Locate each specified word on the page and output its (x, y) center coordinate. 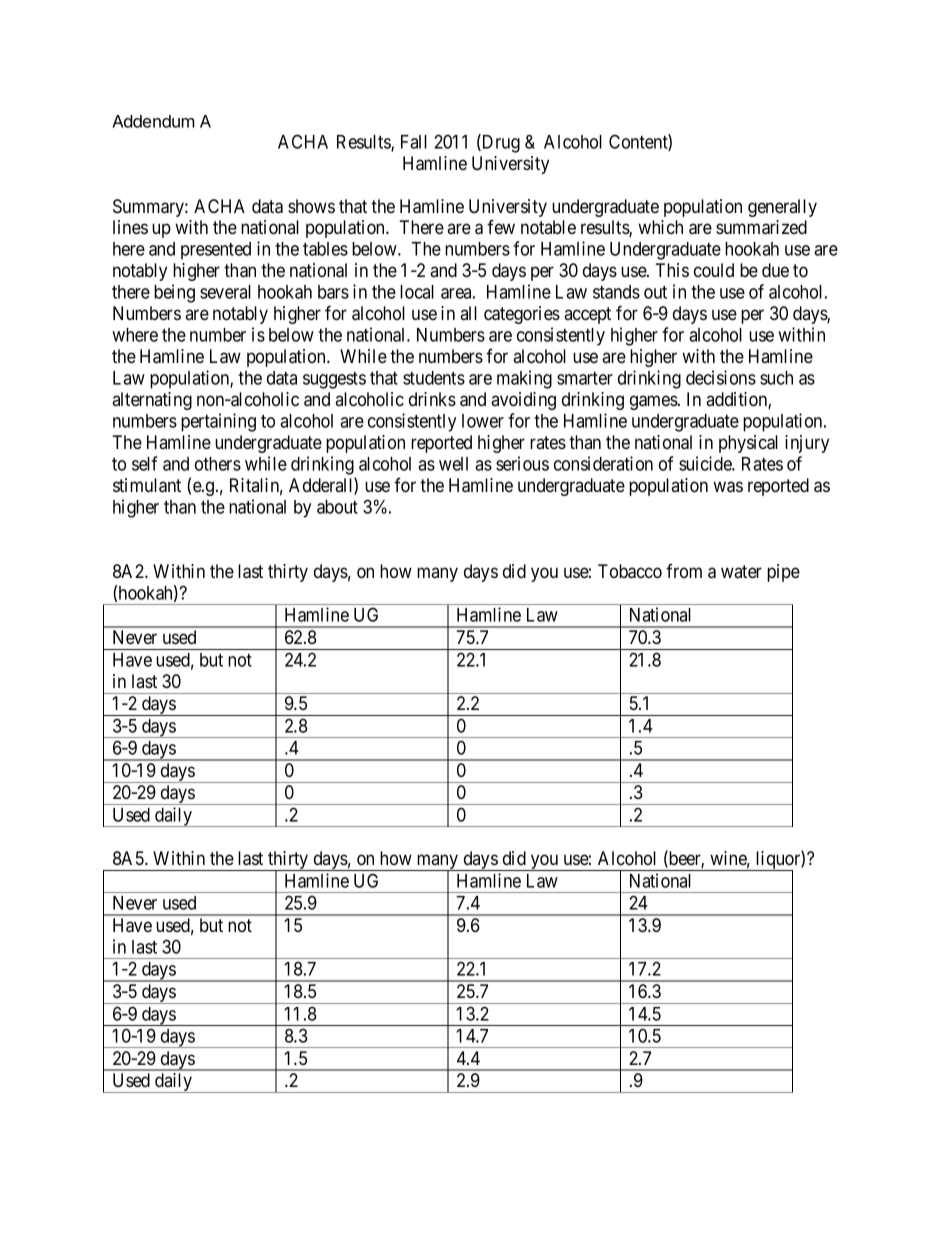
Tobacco (630, 571)
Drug (500, 143)
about (337, 507)
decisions (721, 377)
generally (782, 208)
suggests (334, 380)
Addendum (153, 121)
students (434, 378)
